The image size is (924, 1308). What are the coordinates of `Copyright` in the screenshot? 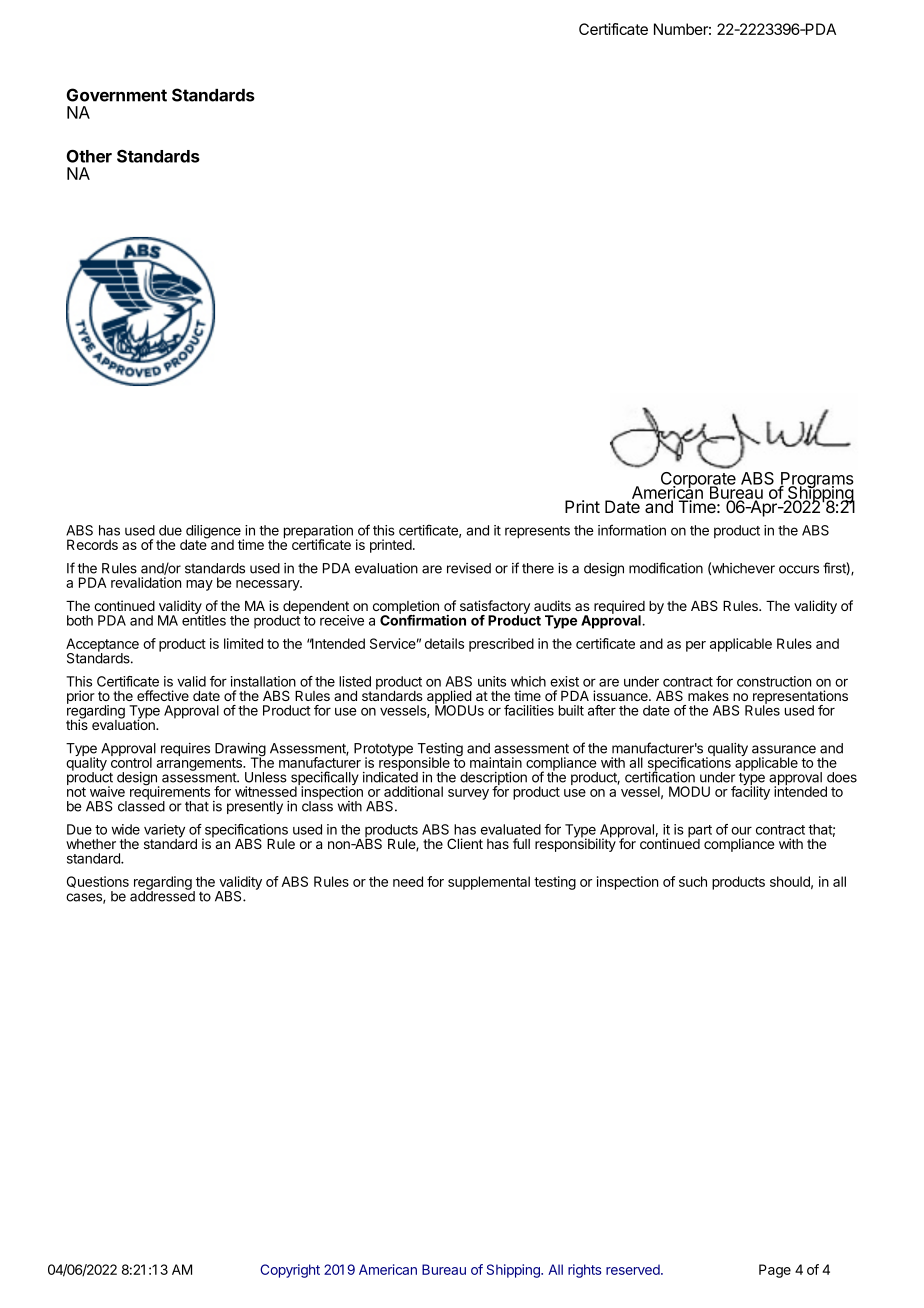 It's located at (290, 1271).
